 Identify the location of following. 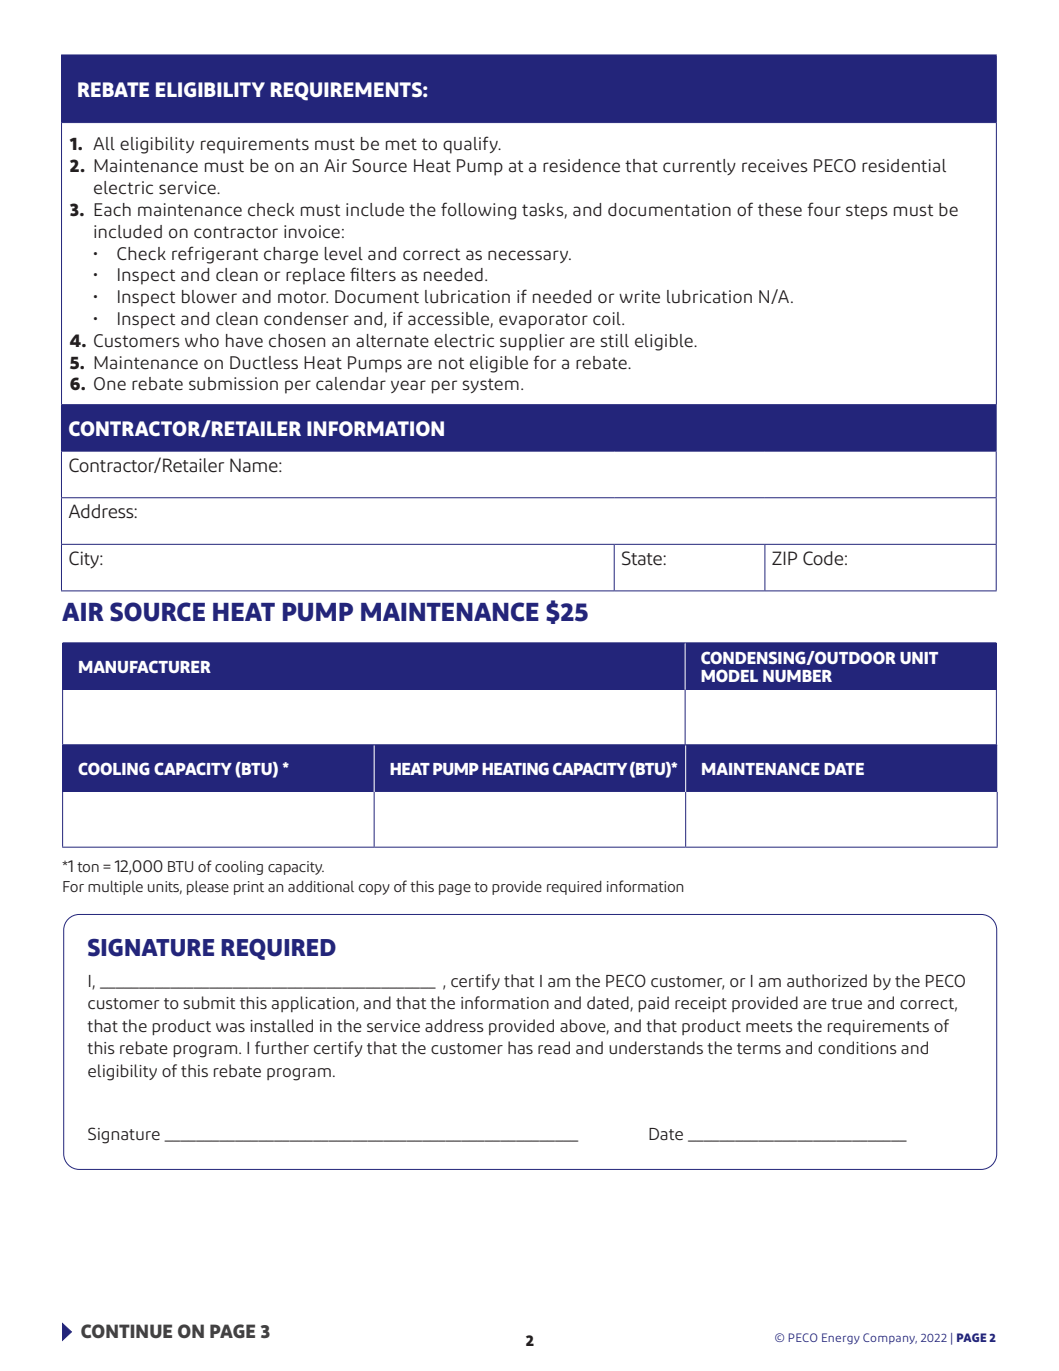
(478, 211).
